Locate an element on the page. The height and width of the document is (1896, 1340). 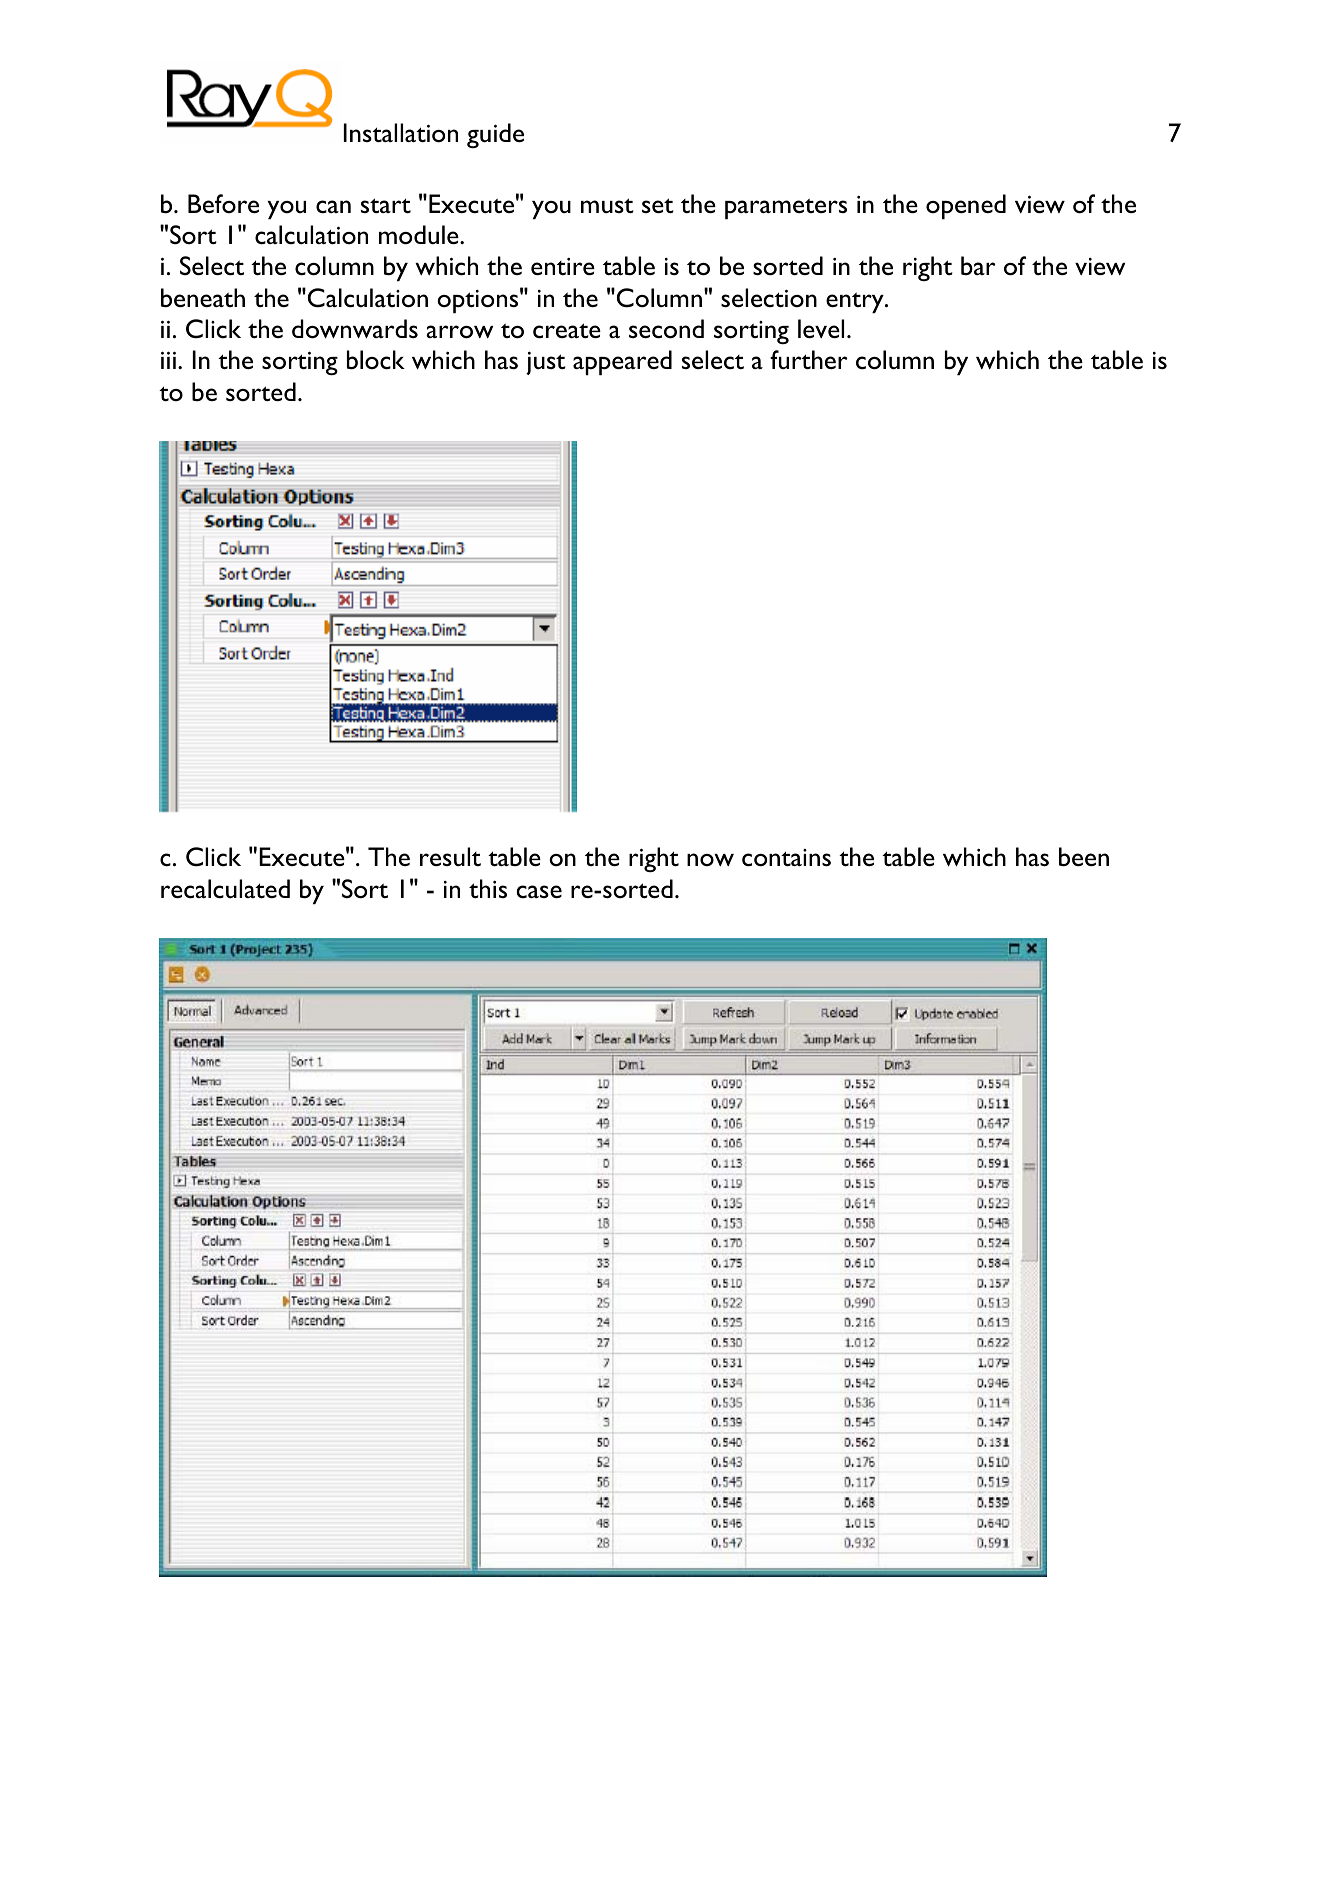
contains is located at coordinates (786, 858).
